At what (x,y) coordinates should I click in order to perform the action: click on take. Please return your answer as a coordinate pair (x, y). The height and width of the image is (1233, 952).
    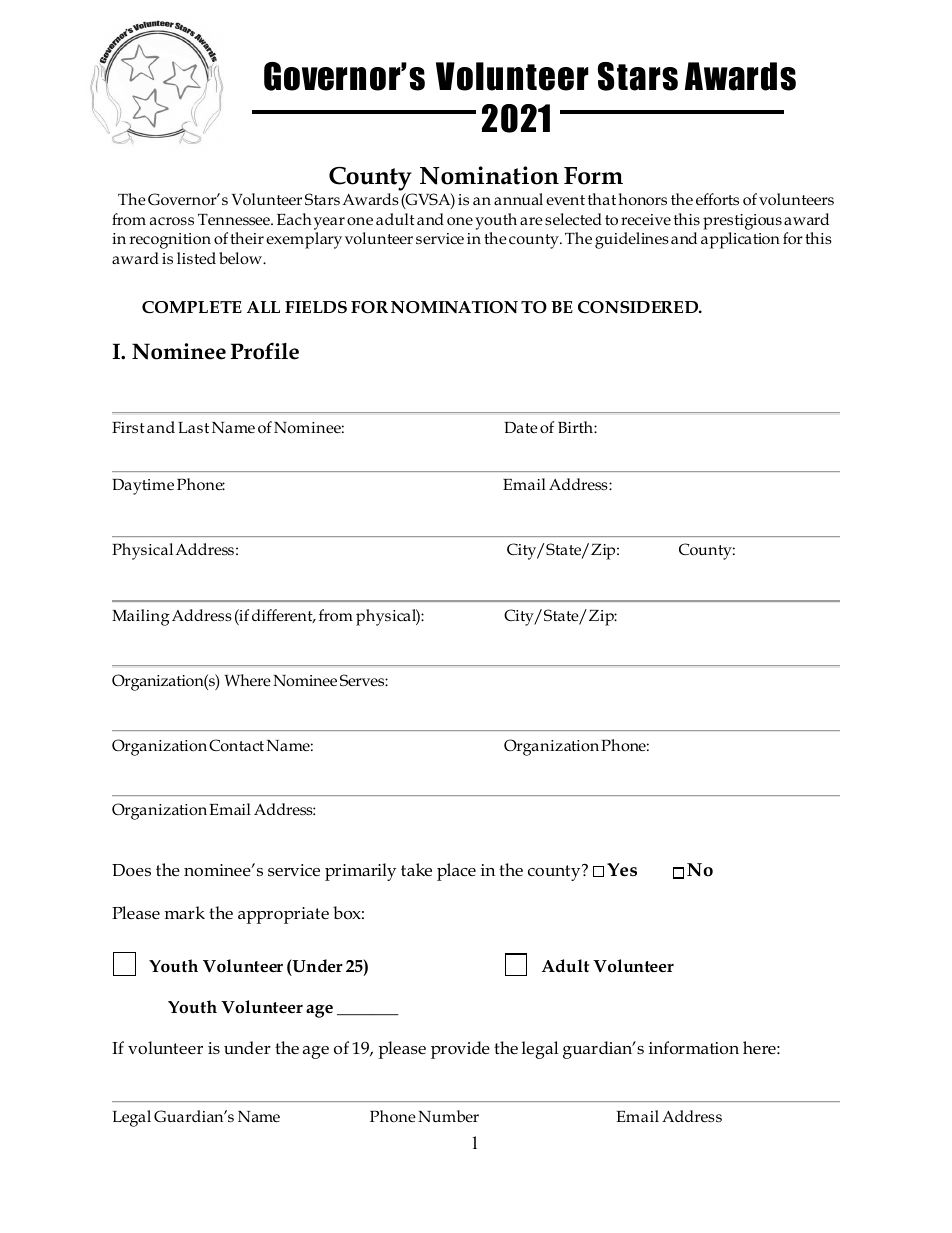
    Looking at the image, I should click on (416, 870).
